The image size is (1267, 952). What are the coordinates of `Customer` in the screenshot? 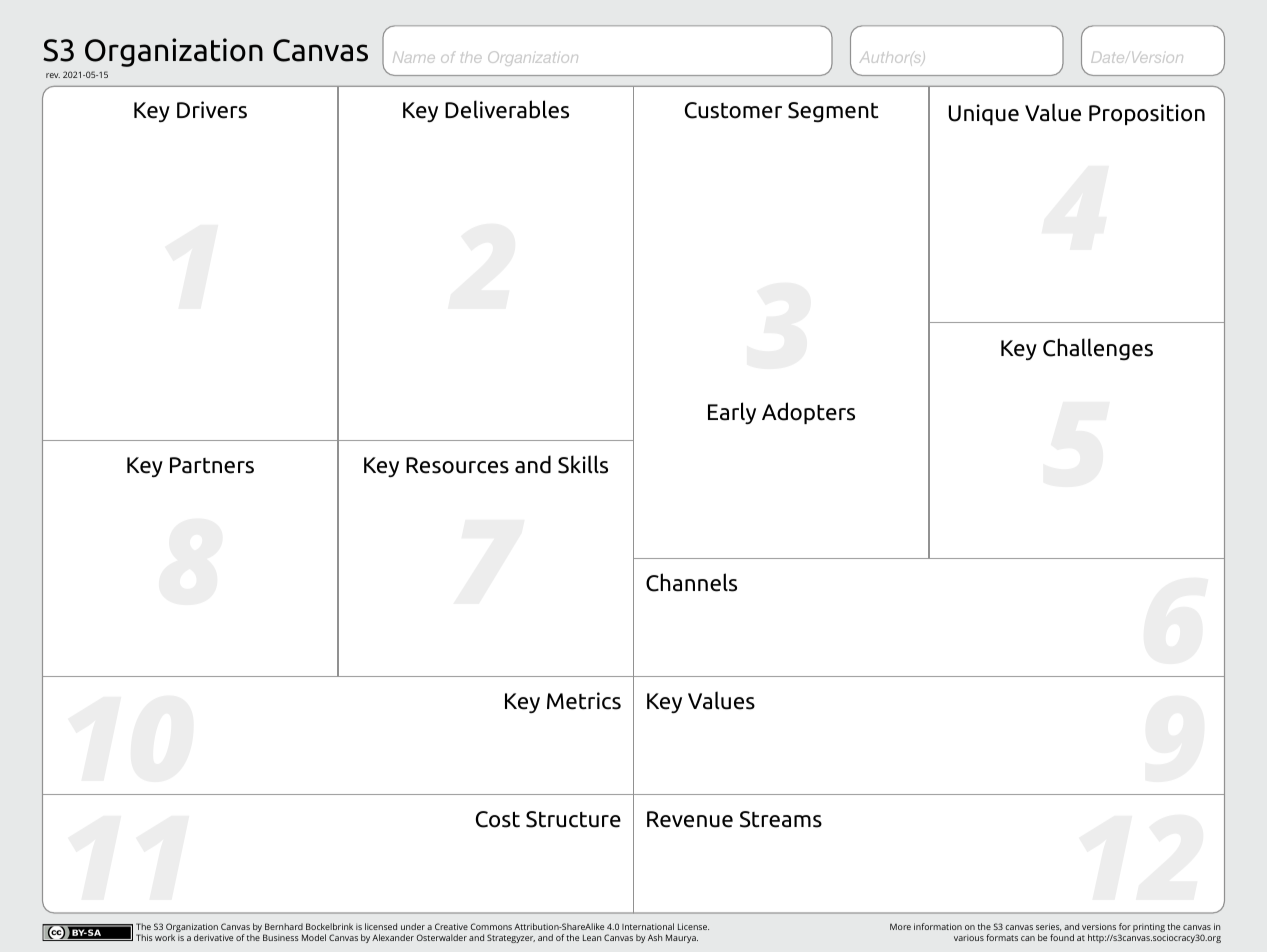 It's located at (733, 110).
